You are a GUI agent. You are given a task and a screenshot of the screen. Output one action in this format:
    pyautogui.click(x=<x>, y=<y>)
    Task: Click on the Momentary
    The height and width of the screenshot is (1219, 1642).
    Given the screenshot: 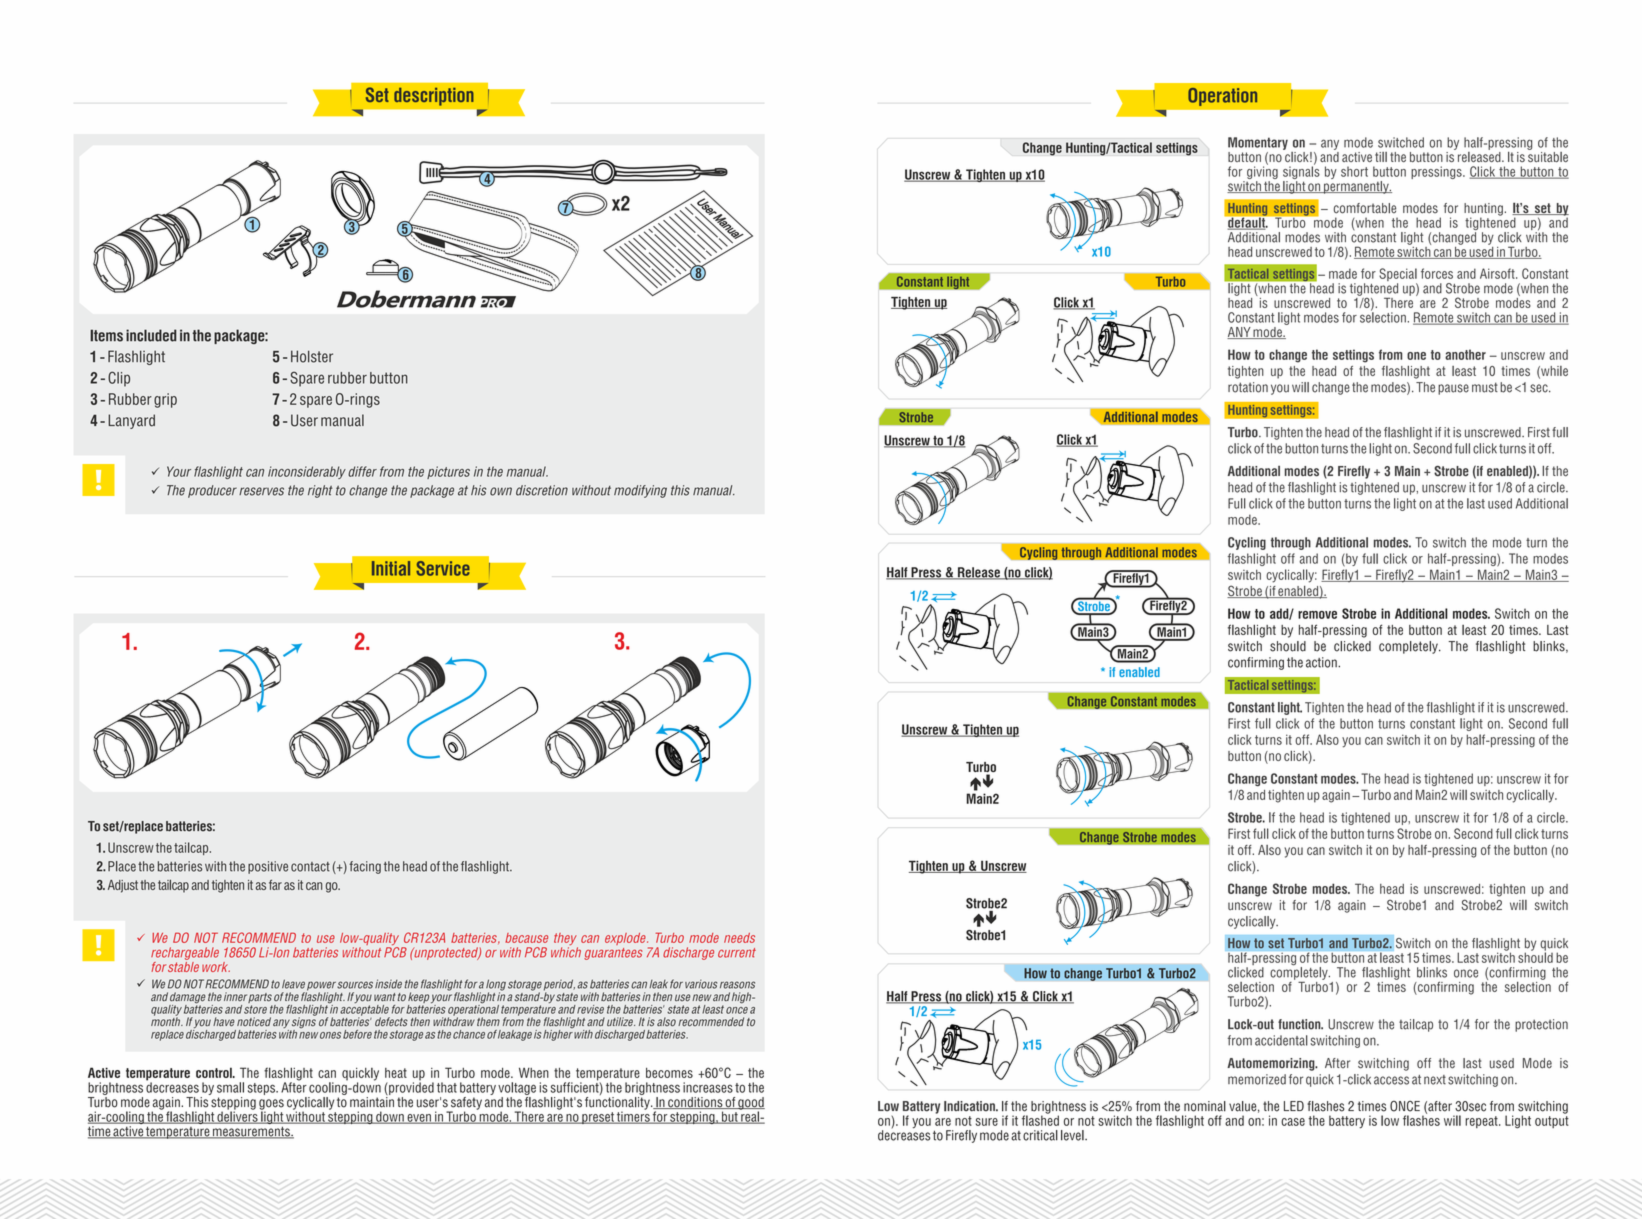 What is the action you would take?
    pyautogui.click(x=1258, y=143)
